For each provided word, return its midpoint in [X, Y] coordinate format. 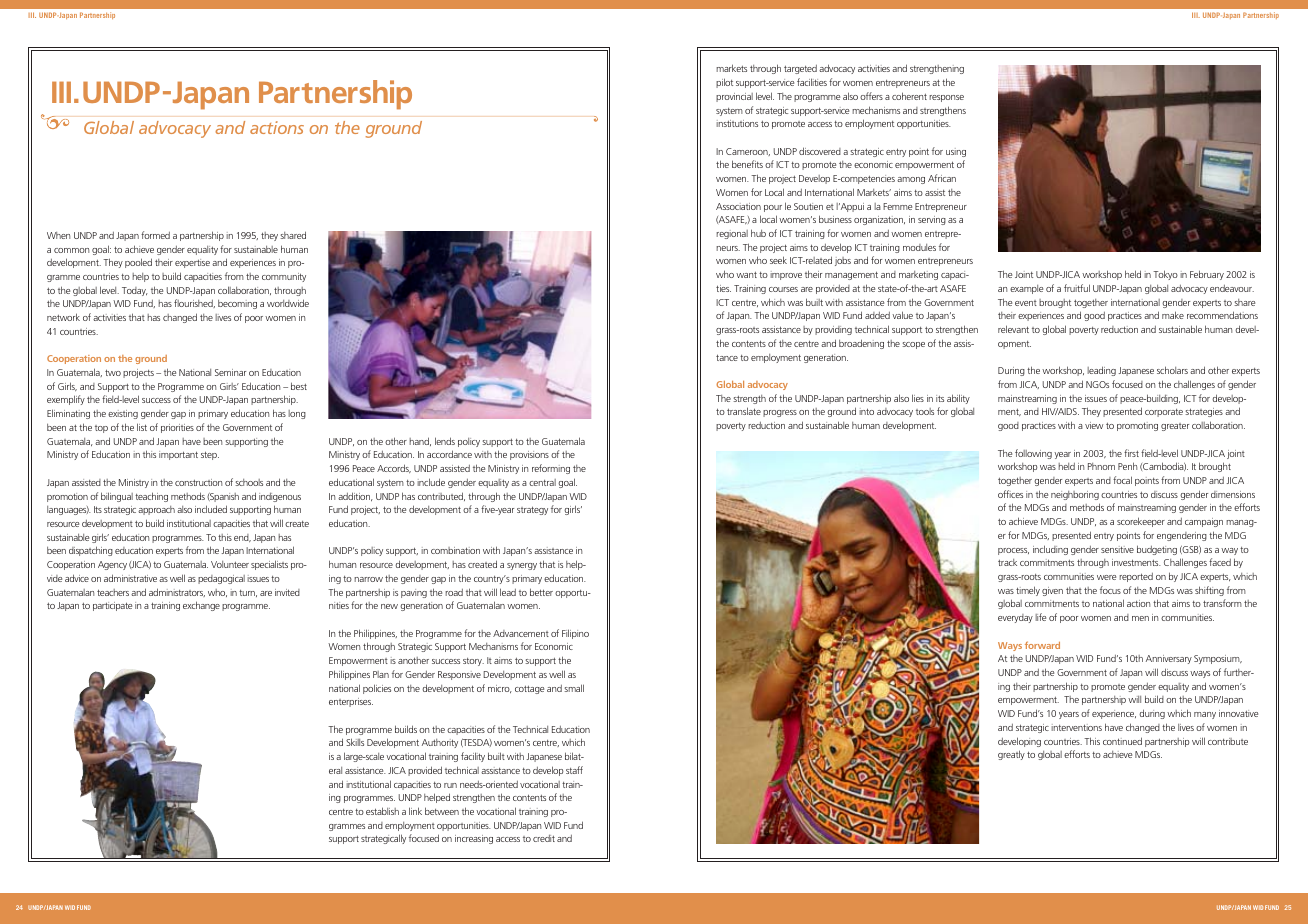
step [210, 455]
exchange [201, 606]
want [746, 275]
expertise [192, 263]
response [946, 98]
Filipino [575, 634]
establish [382, 811]
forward [1042, 645]
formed [155, 235]
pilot [724, 83]
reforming [551, 469]
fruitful [1077, 288]
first [1131, 453]
